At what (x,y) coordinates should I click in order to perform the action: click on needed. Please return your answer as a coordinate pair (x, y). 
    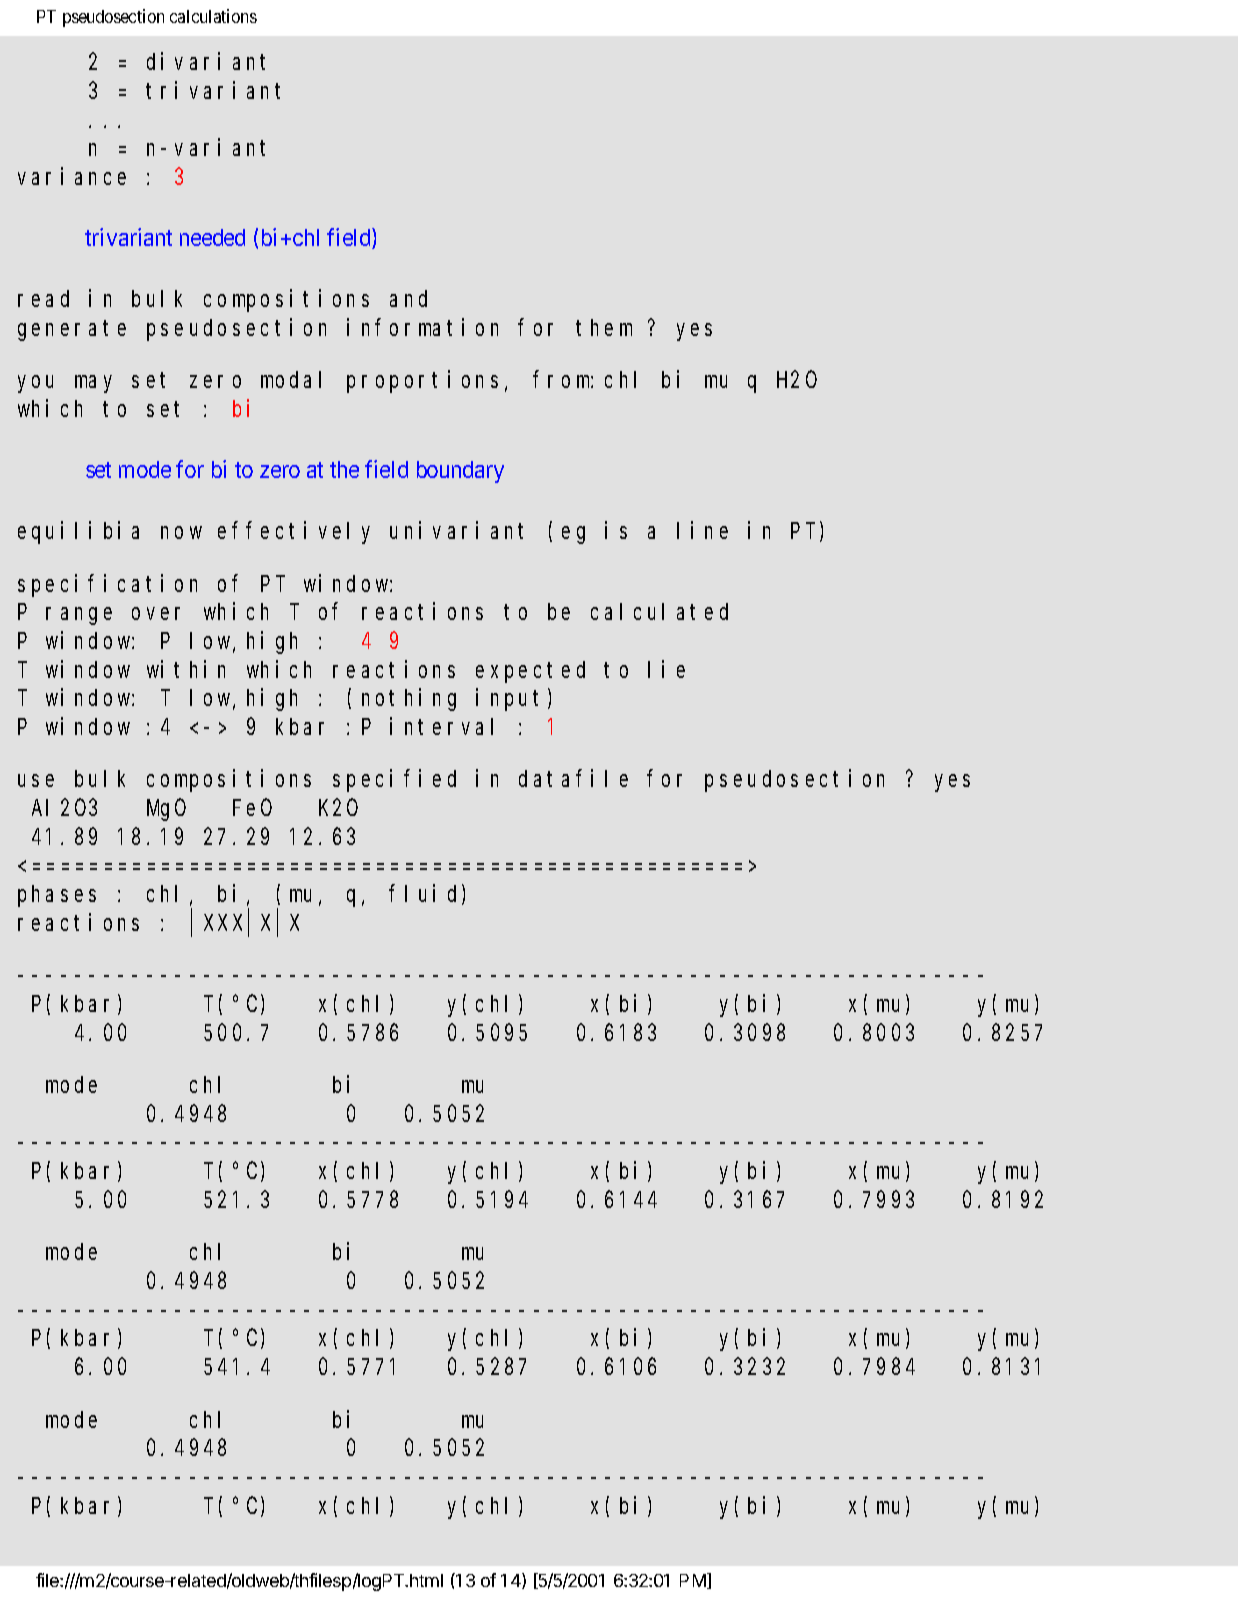
    Looking at the image, I should click on (212, 237).
